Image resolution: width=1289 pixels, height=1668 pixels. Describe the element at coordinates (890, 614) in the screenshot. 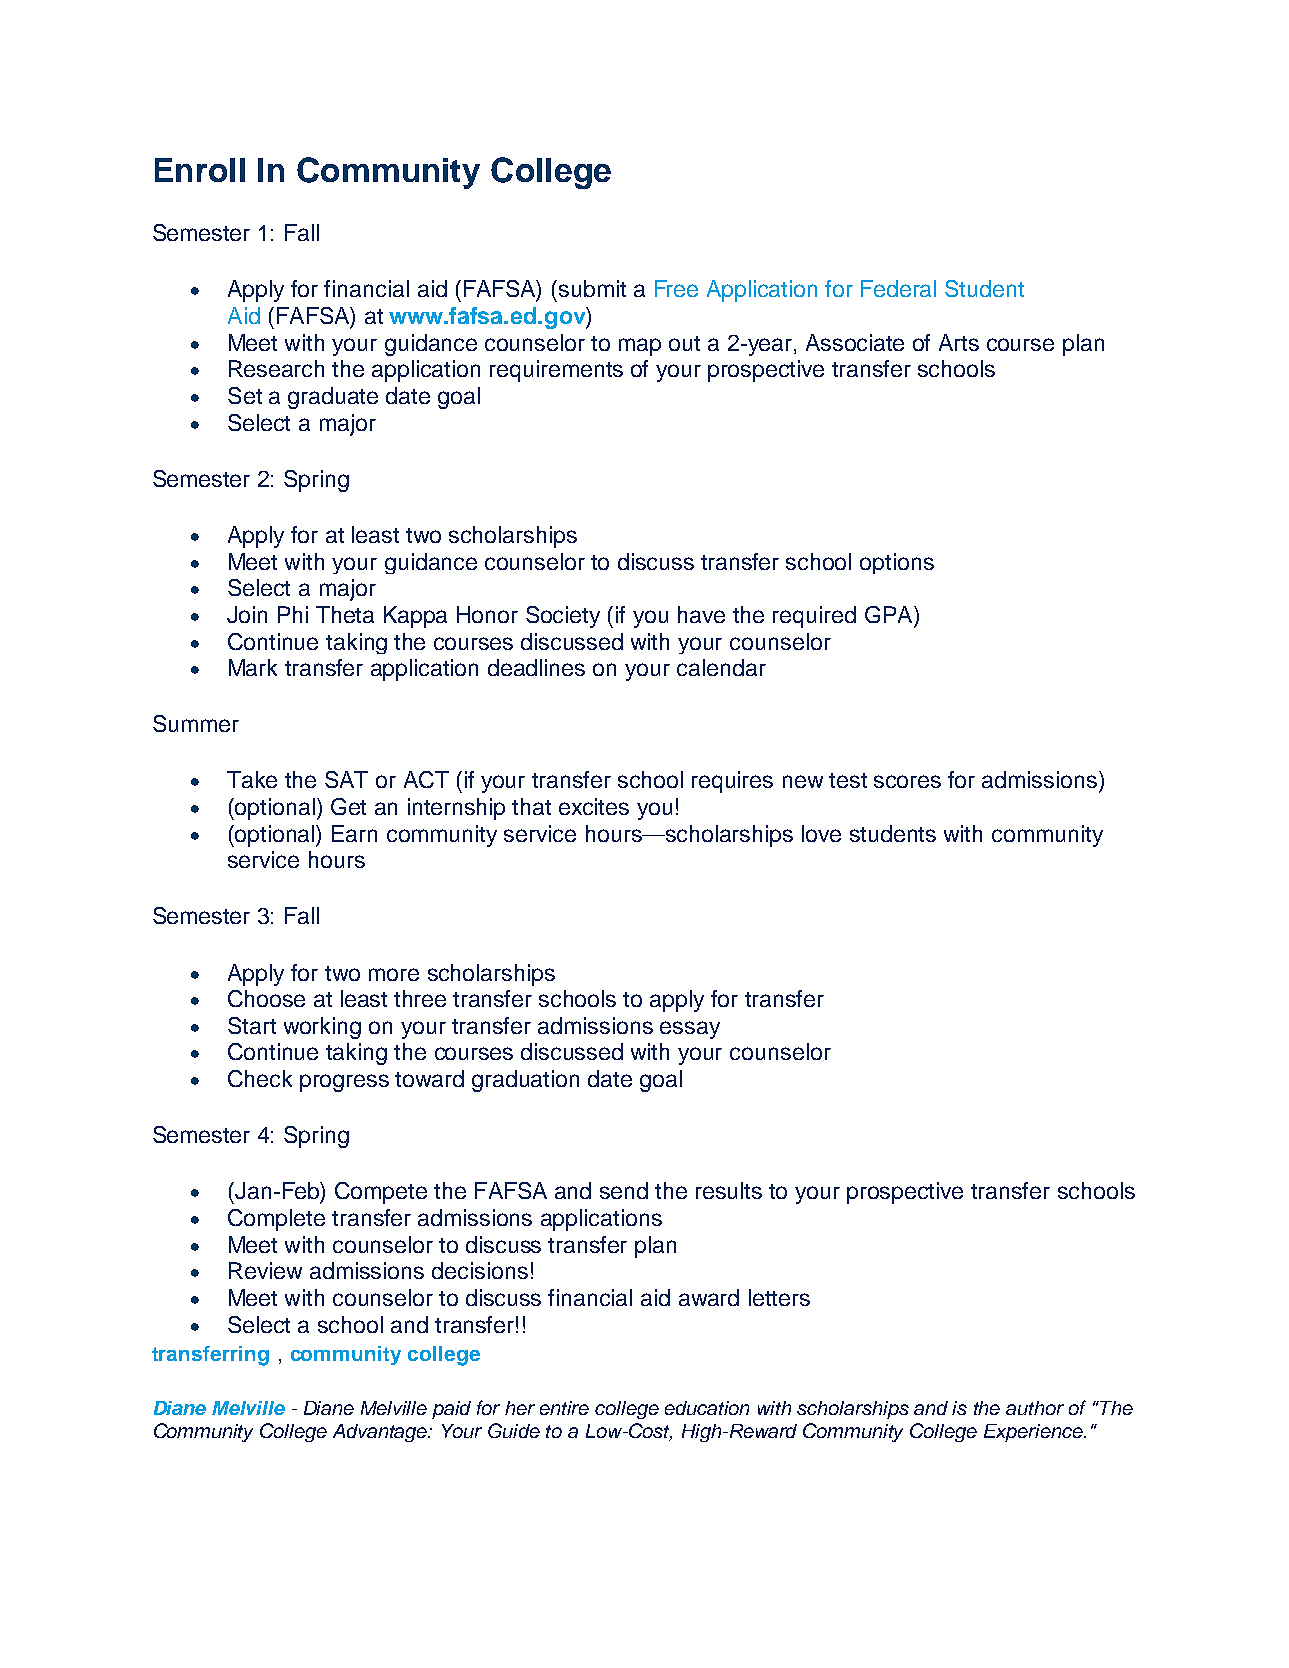

I see `GPA` at that location.
